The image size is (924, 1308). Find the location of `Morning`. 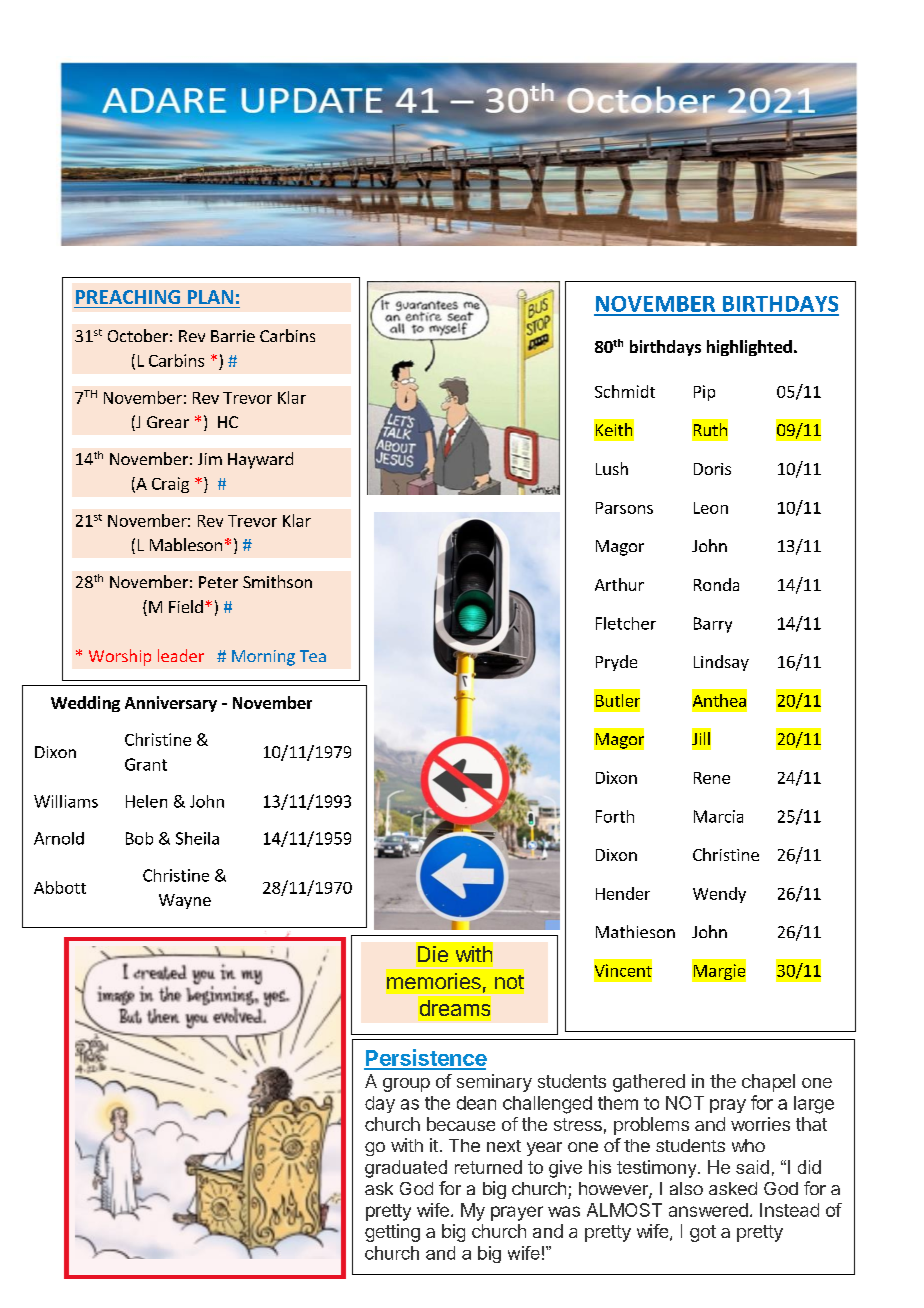

Morning is located at coordinates (263, 658).
